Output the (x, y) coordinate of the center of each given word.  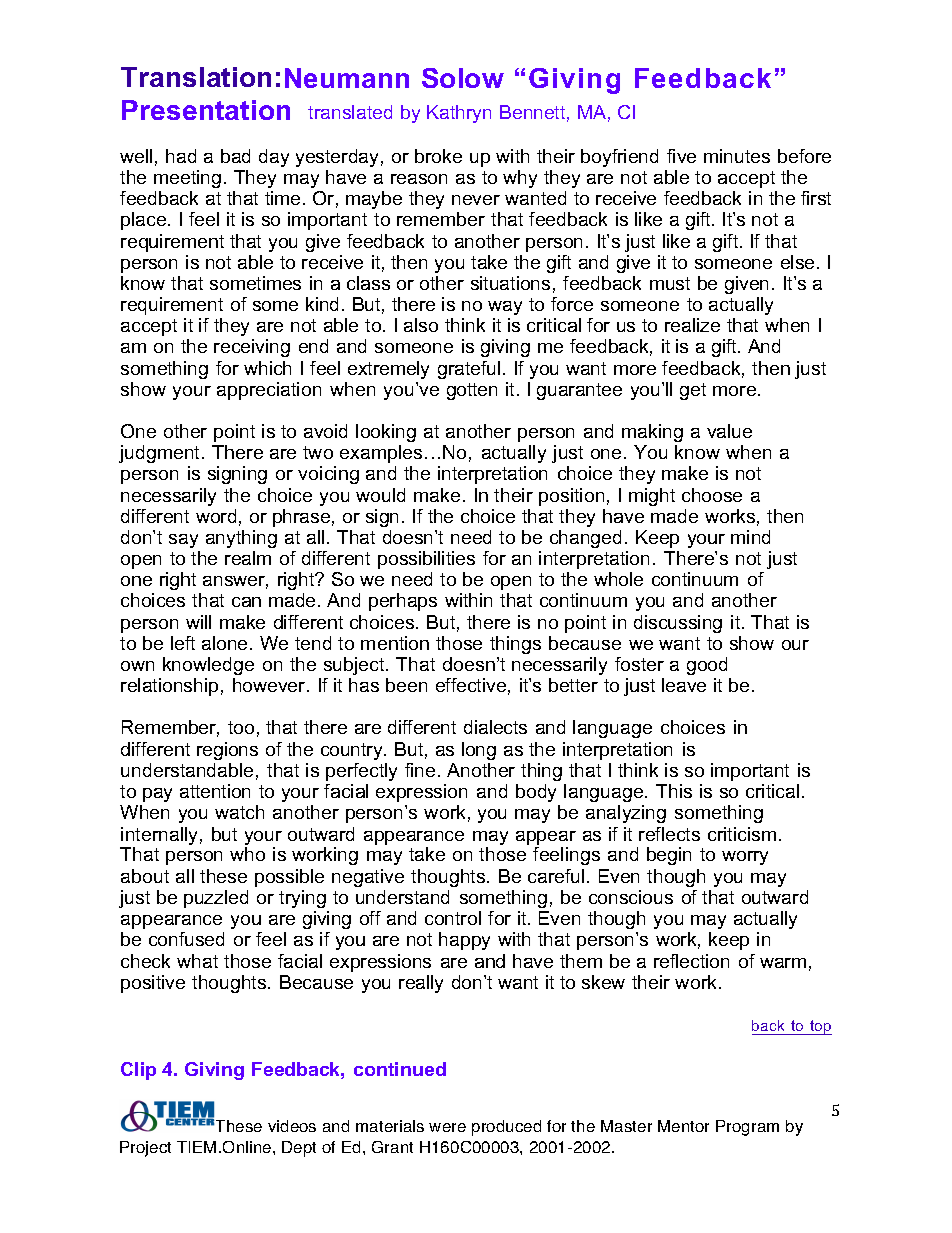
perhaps (403, 602)
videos (292, 1126)
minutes (737, 156)
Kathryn (459, 114)
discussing (678, 624)
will (198, 622)
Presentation (206, 110)
